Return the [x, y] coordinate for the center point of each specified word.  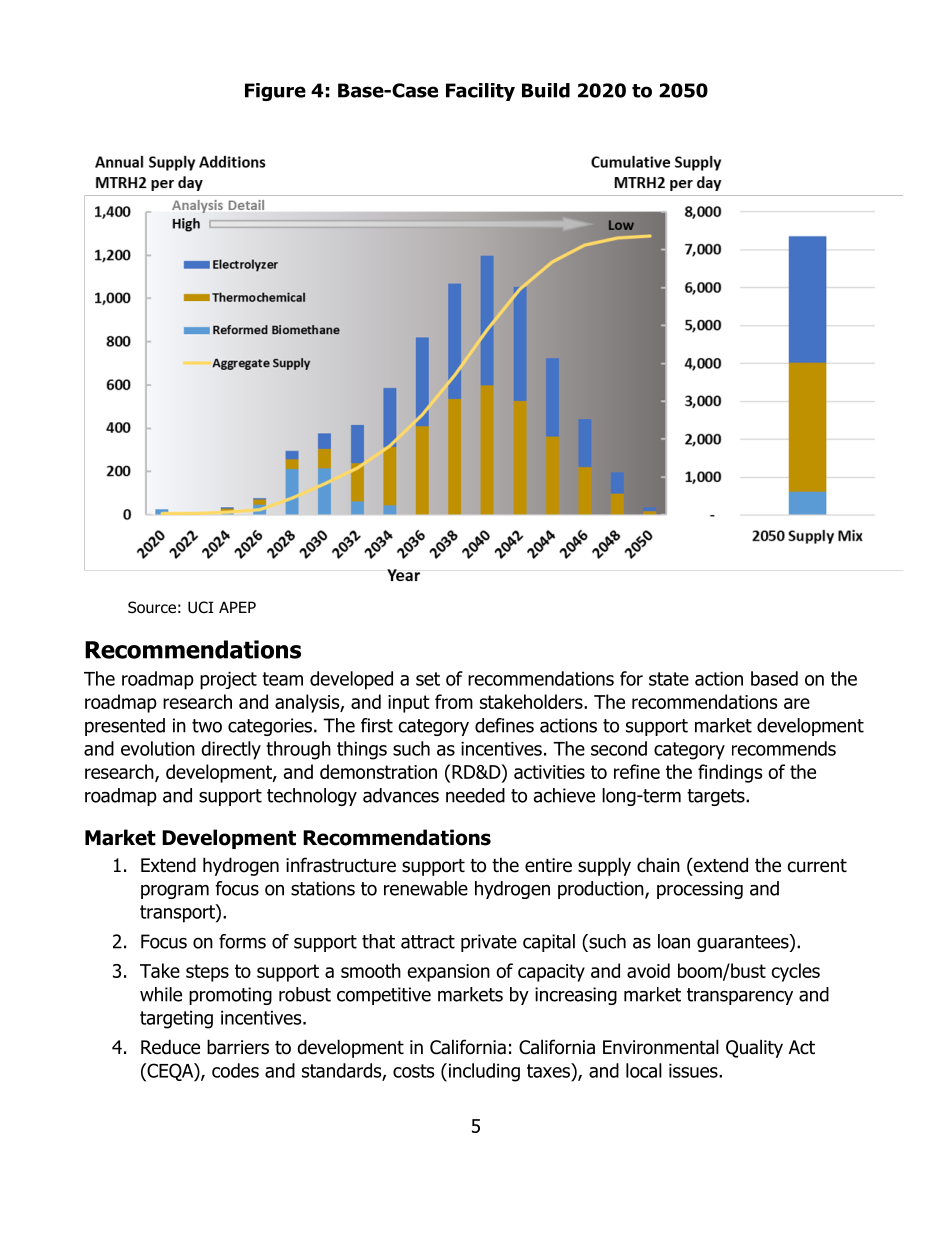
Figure [275, 92]
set [428, 679]
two [207, 726]
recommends [784, 748]
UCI [201, 607]
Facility [480, 92]
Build [546, 90]
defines [504, 725]
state [669, 679]
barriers [238, 1047]
